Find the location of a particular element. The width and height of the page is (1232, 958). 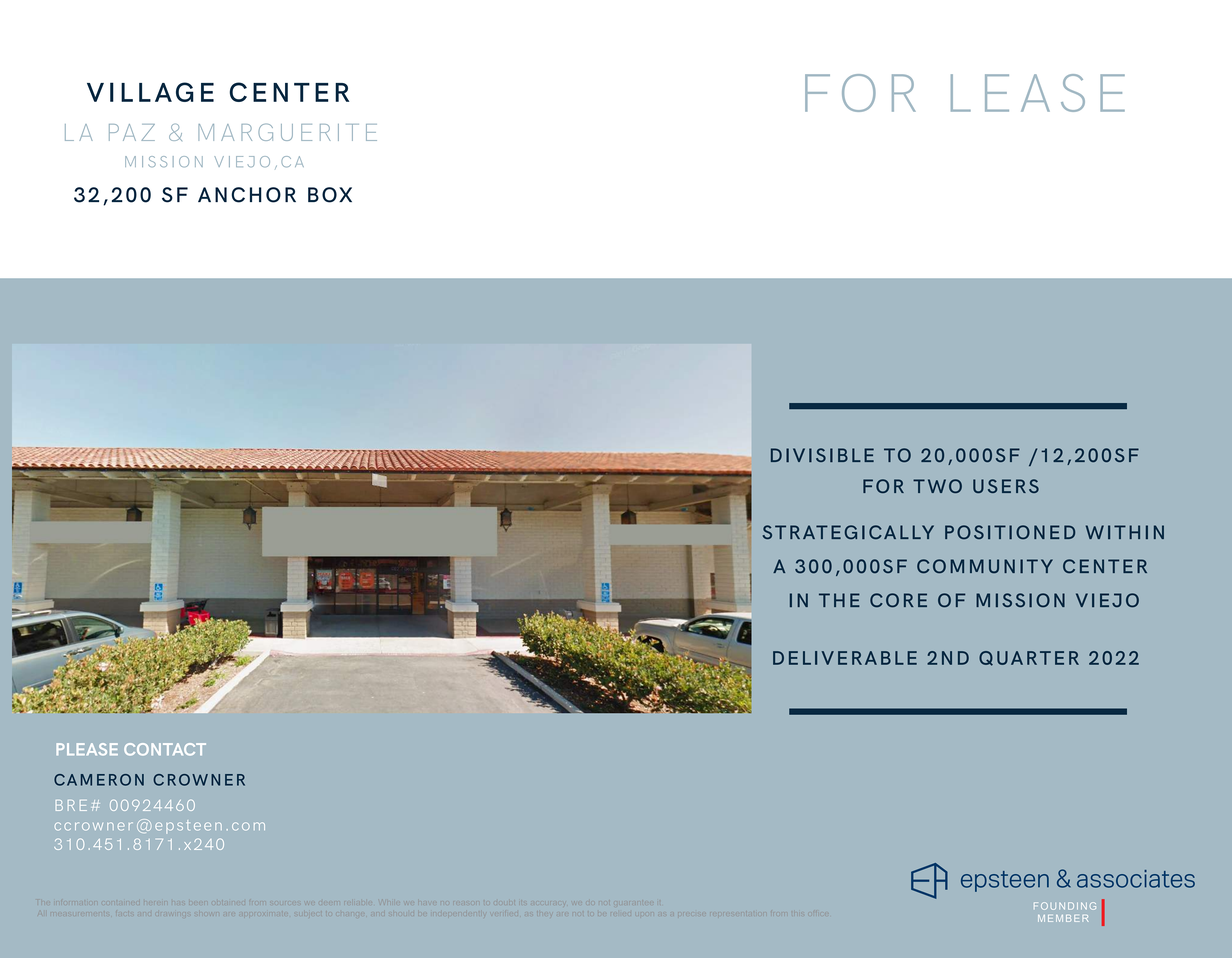

FOUNDING is located at coordinates (1065, 906).
